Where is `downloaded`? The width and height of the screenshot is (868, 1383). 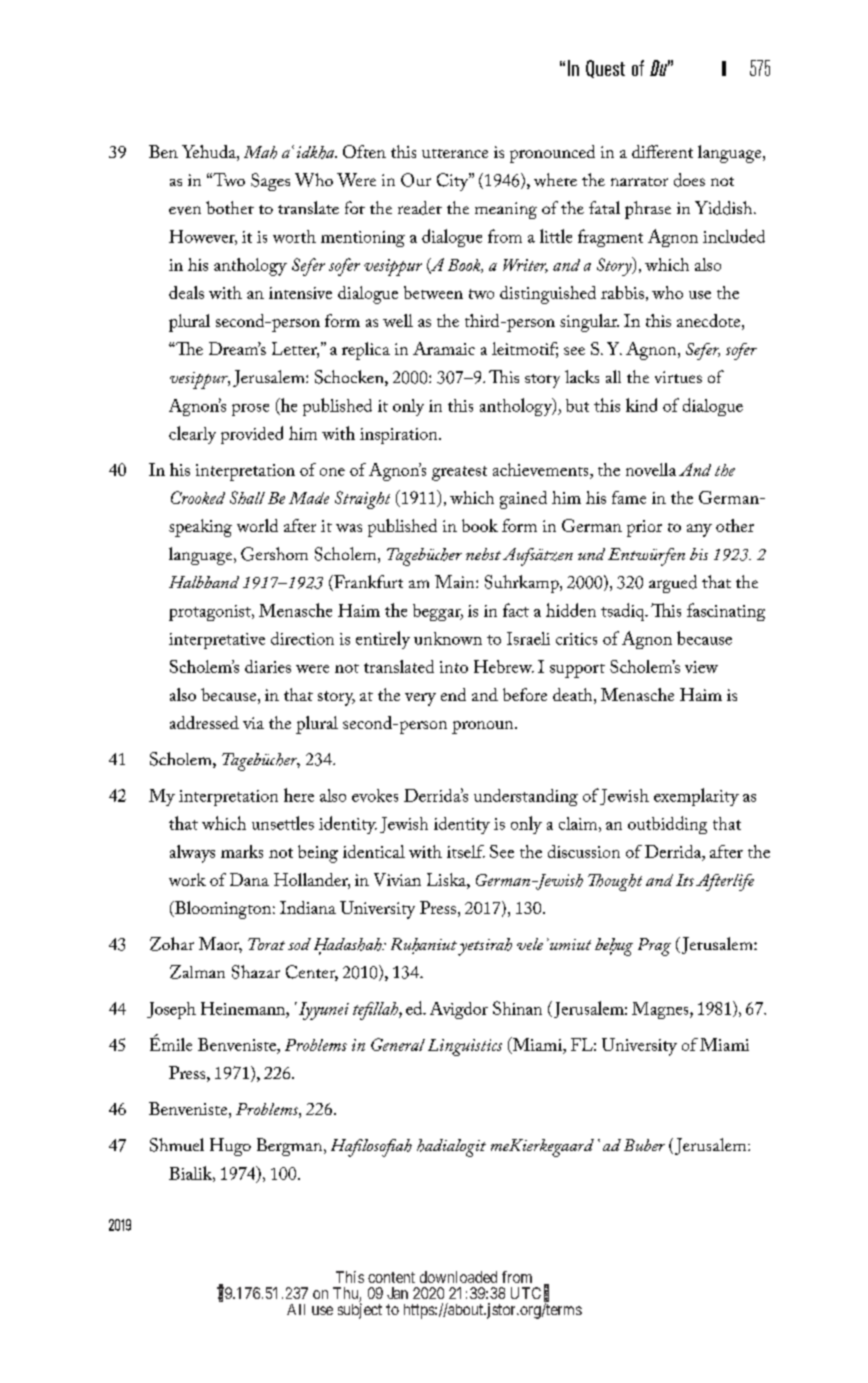
downloaded is located at coordinates (458, 1277).
